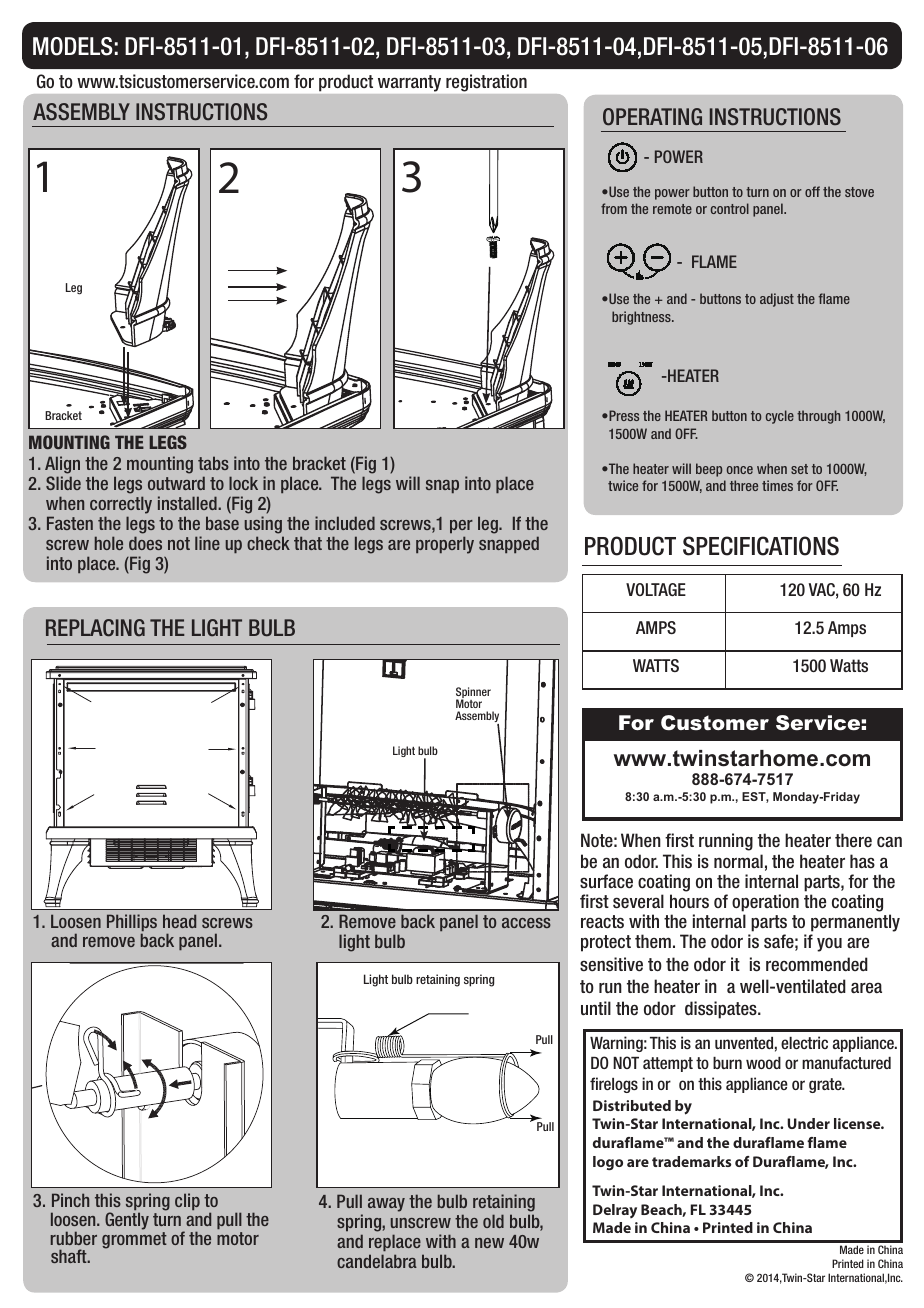 This screenshot has height=1308, width=924. Describe the element at coordinates (765, 903) in the screenshot. I see `operation` at that location.
